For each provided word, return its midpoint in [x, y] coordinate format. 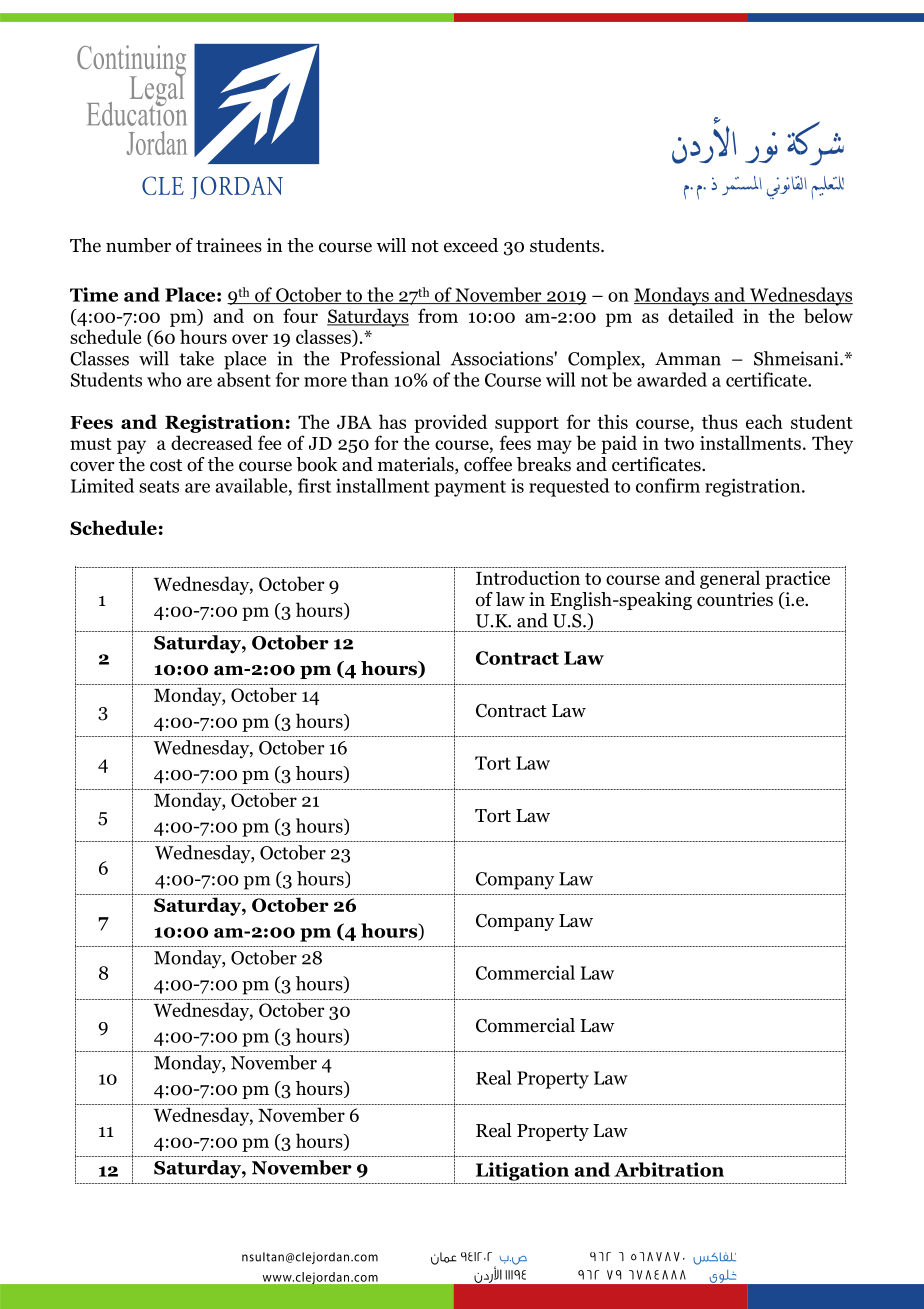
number [138, 245]
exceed [471, 245]
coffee [488, 464]
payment [470, 488]
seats [159, 486]
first [314, 485]
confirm [668, 485]
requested [569, 487]
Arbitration [669, 1169]
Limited [102, 485]
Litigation [522, 1171]
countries [735, 599]
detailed [701, 315]
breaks [544, 464]
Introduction [528, 577]
